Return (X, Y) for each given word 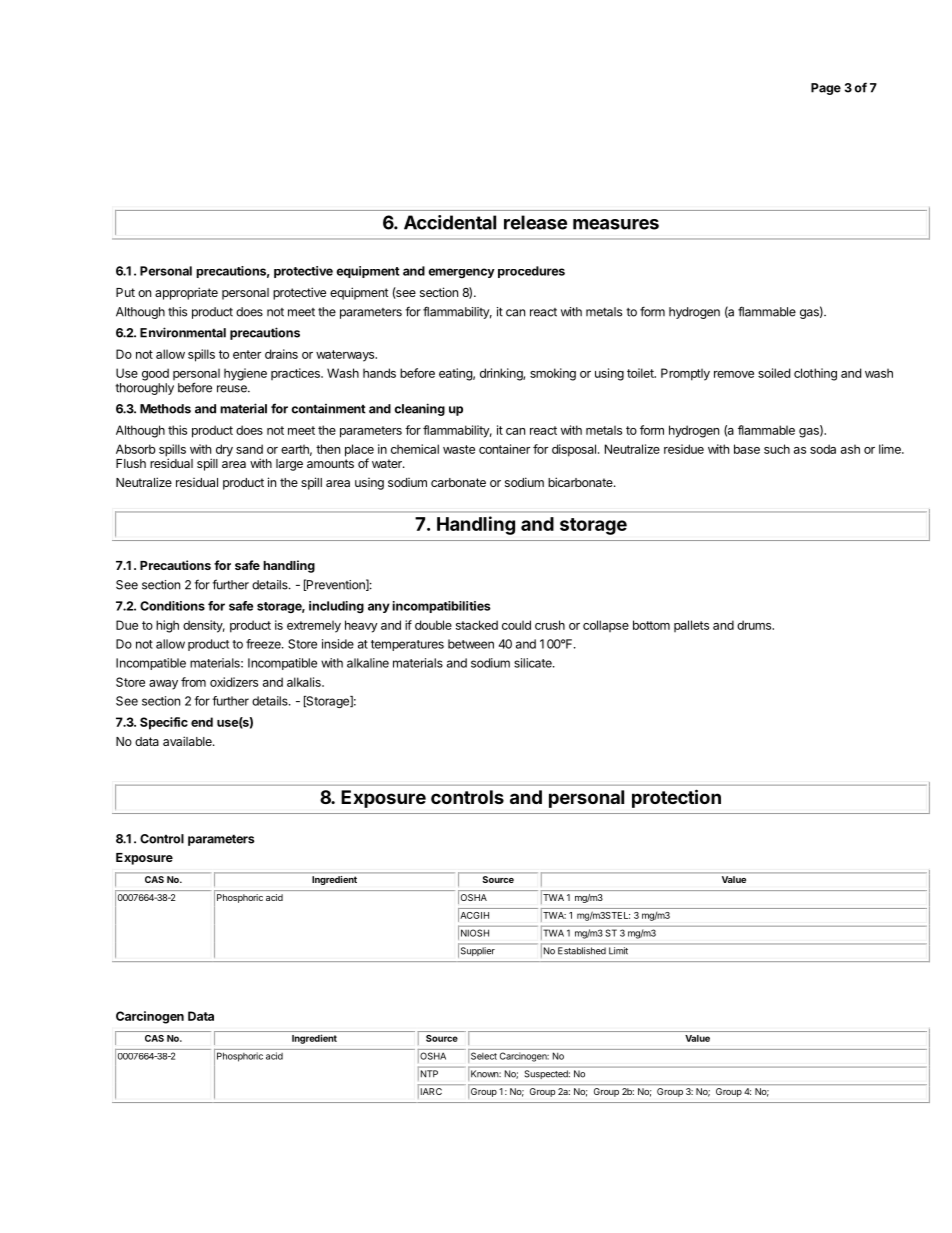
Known (486, 1073)
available (188, 741)
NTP (429, 1073)
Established (582, 950)
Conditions (172, 606)
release (535, 222)
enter (247, 354)
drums (755, 625)
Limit (618, 950)
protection (676, 798)
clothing (815, 374)
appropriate (186, 293)
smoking (553, 374)
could (516, 625)
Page (826, 89)
